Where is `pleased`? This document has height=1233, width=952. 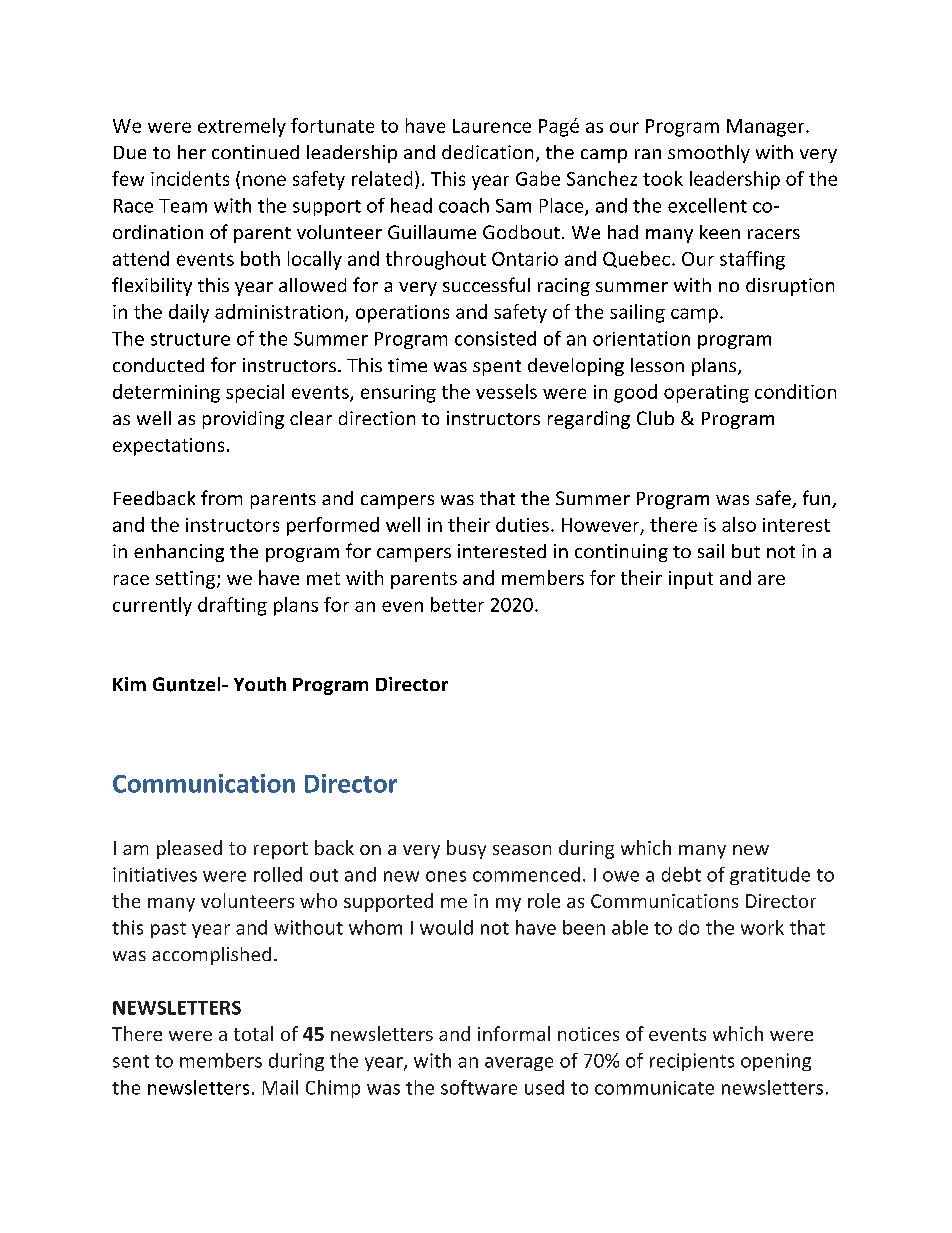 pleased is located at coordinates (189, 849).
